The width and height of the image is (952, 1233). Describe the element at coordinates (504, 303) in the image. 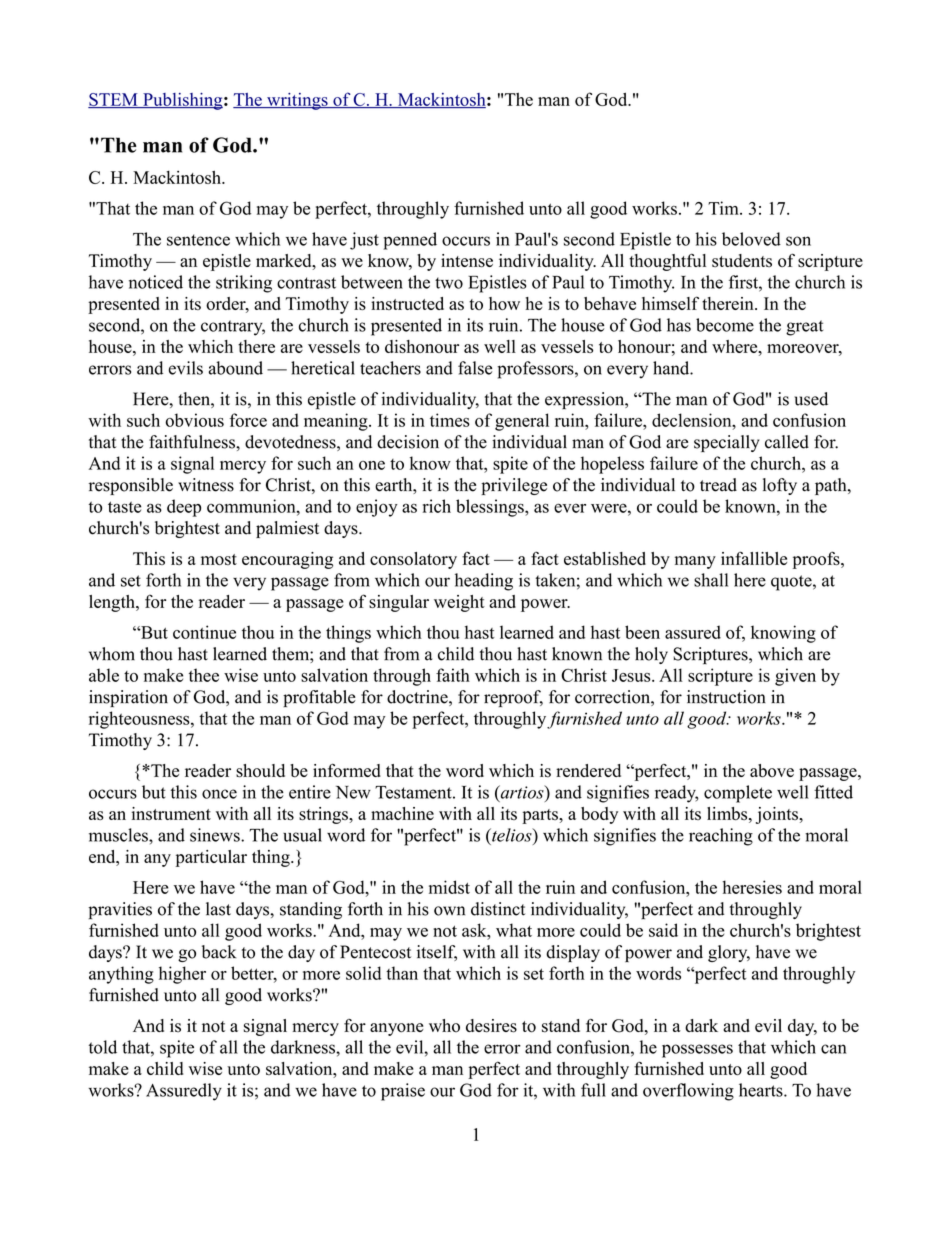

I see `how` at that location.
